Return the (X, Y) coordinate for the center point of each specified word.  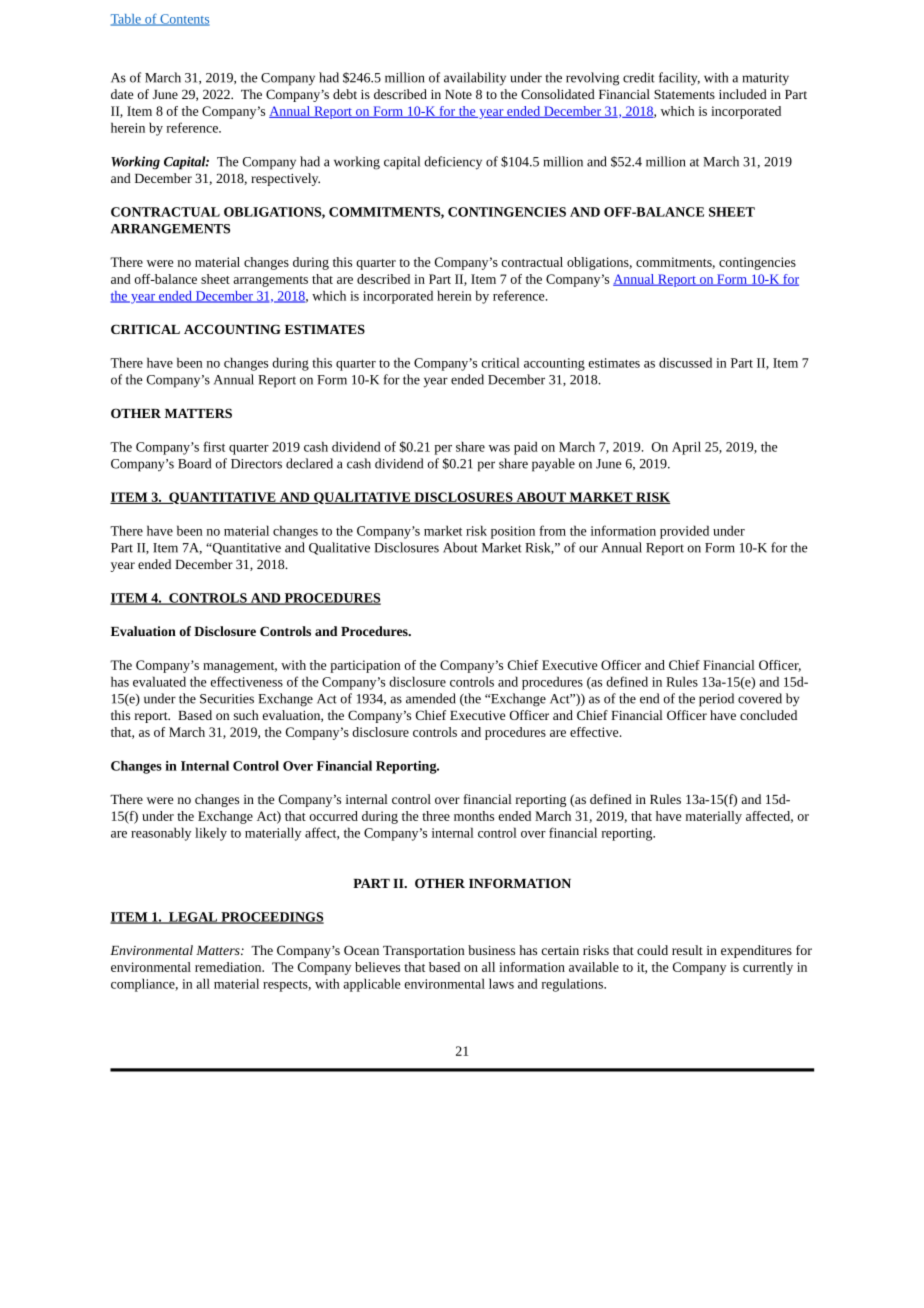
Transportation (424, 952)
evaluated (159, 681)
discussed (685, 362)
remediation (229, 967)
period (716, 700)
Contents (184, 20)
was (499, 448)
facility (679, 79)
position (513, 532)
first (214, 446)
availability (475, 79)
